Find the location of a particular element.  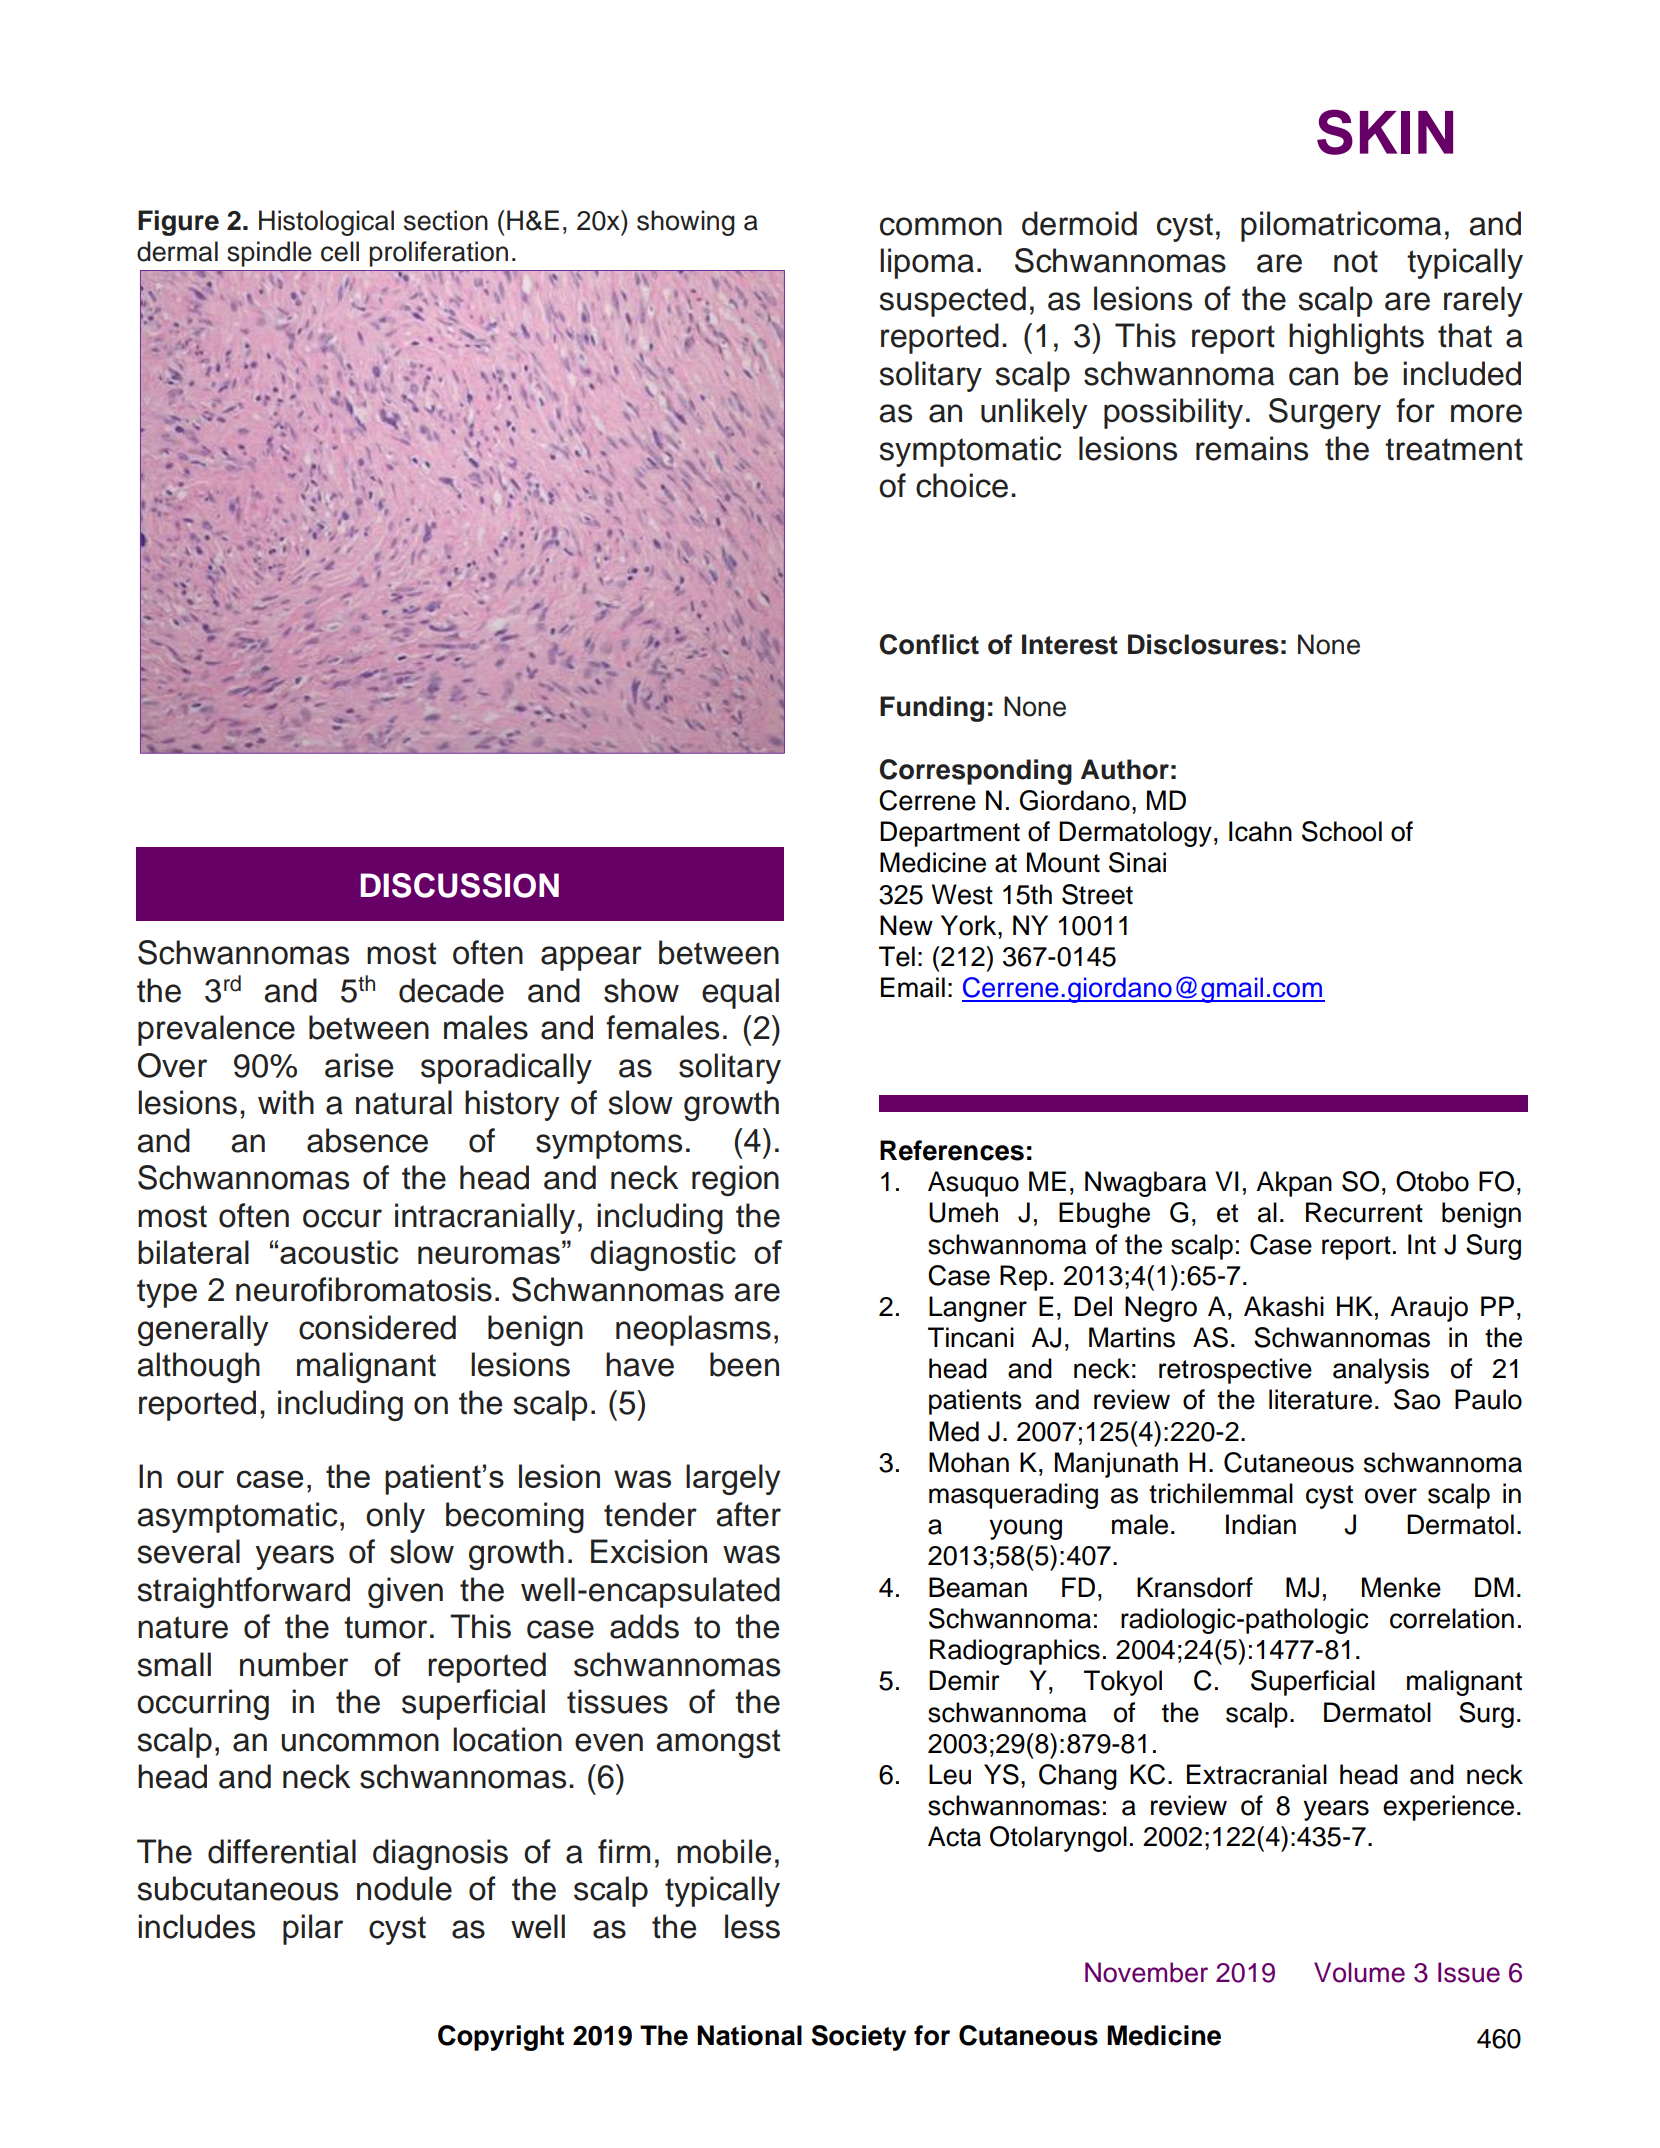

arise is located at coordinates (359, 1065).
